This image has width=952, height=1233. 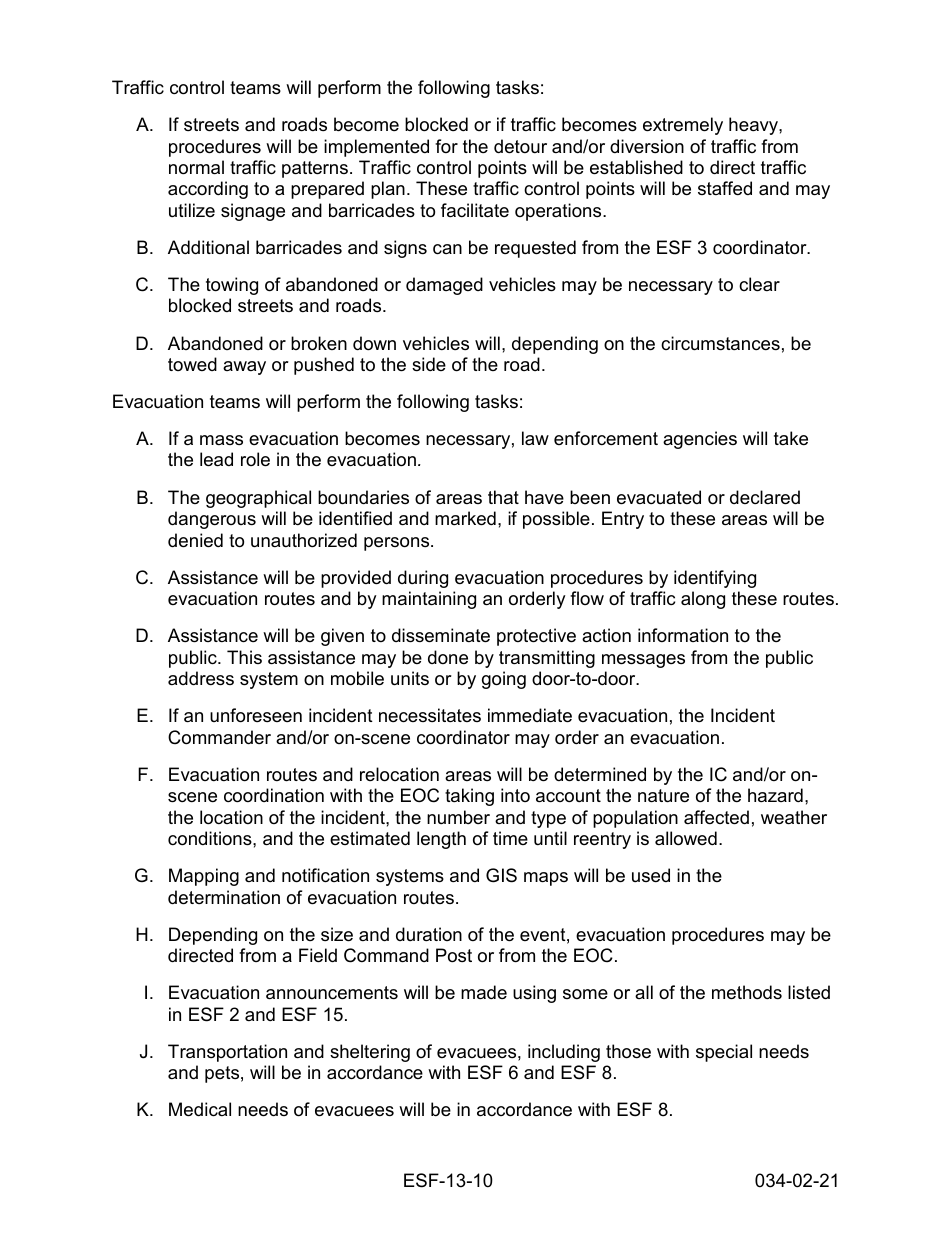 What do you see at coordinates (703, 600) in the image?
I see `along` at bounding box center [703, 600].
